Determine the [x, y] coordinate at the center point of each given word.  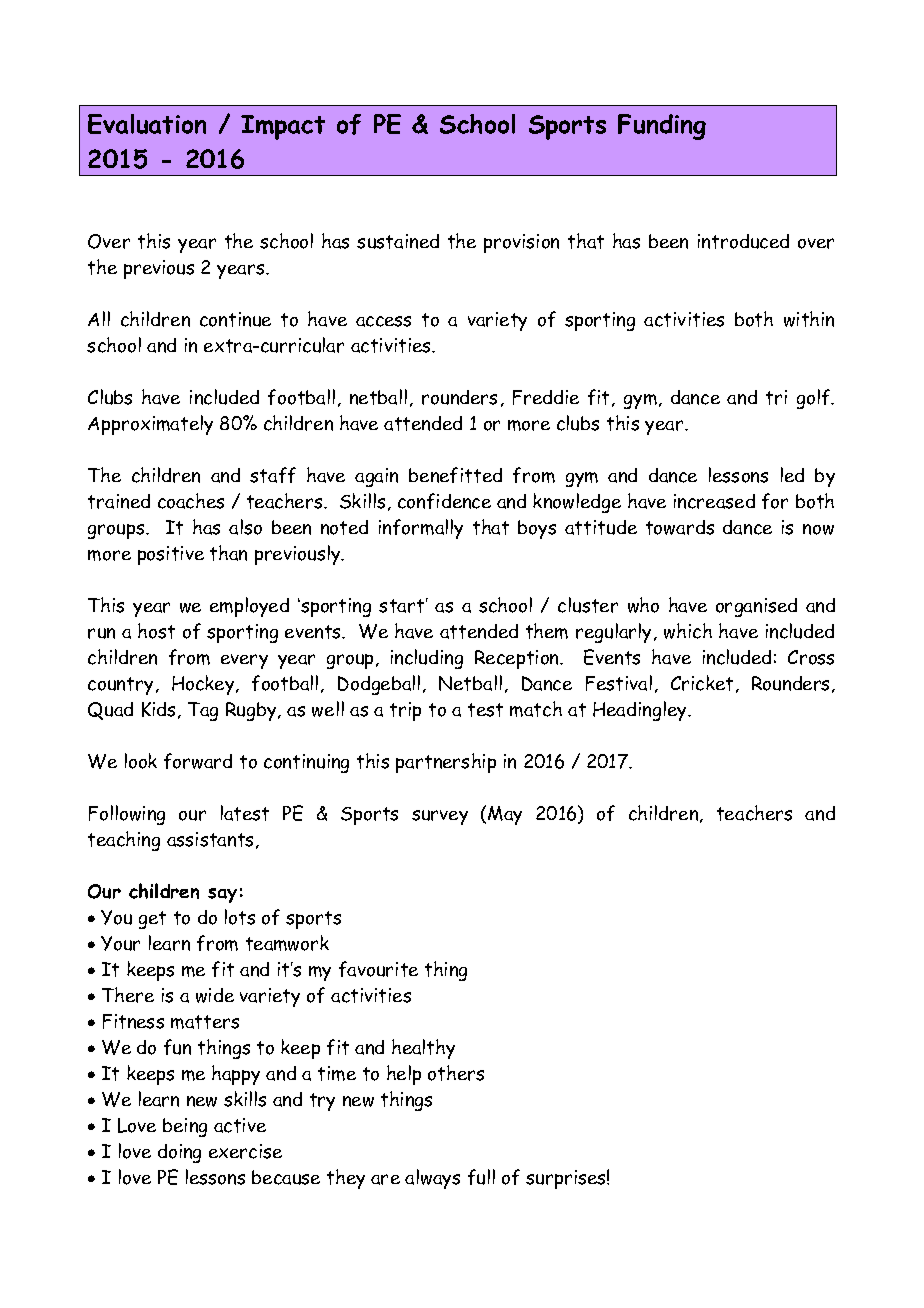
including [427, 659]
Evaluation [147, 124]
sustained [398, 241]
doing [179, 1153]
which [688, 631]
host [156, 631]
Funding [662, 127]
